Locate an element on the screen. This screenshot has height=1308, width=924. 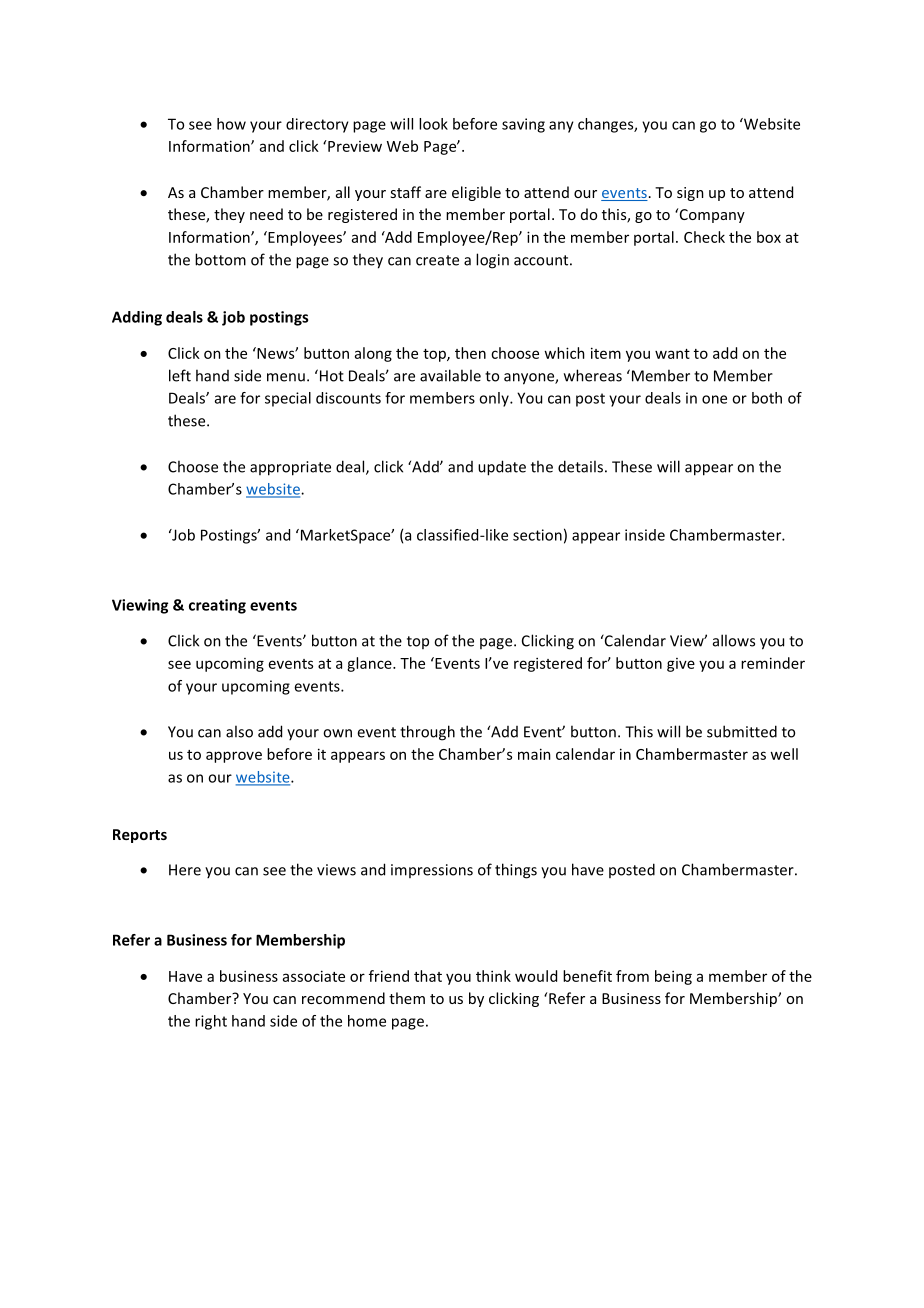
that is located at coordinates (428, 976).
